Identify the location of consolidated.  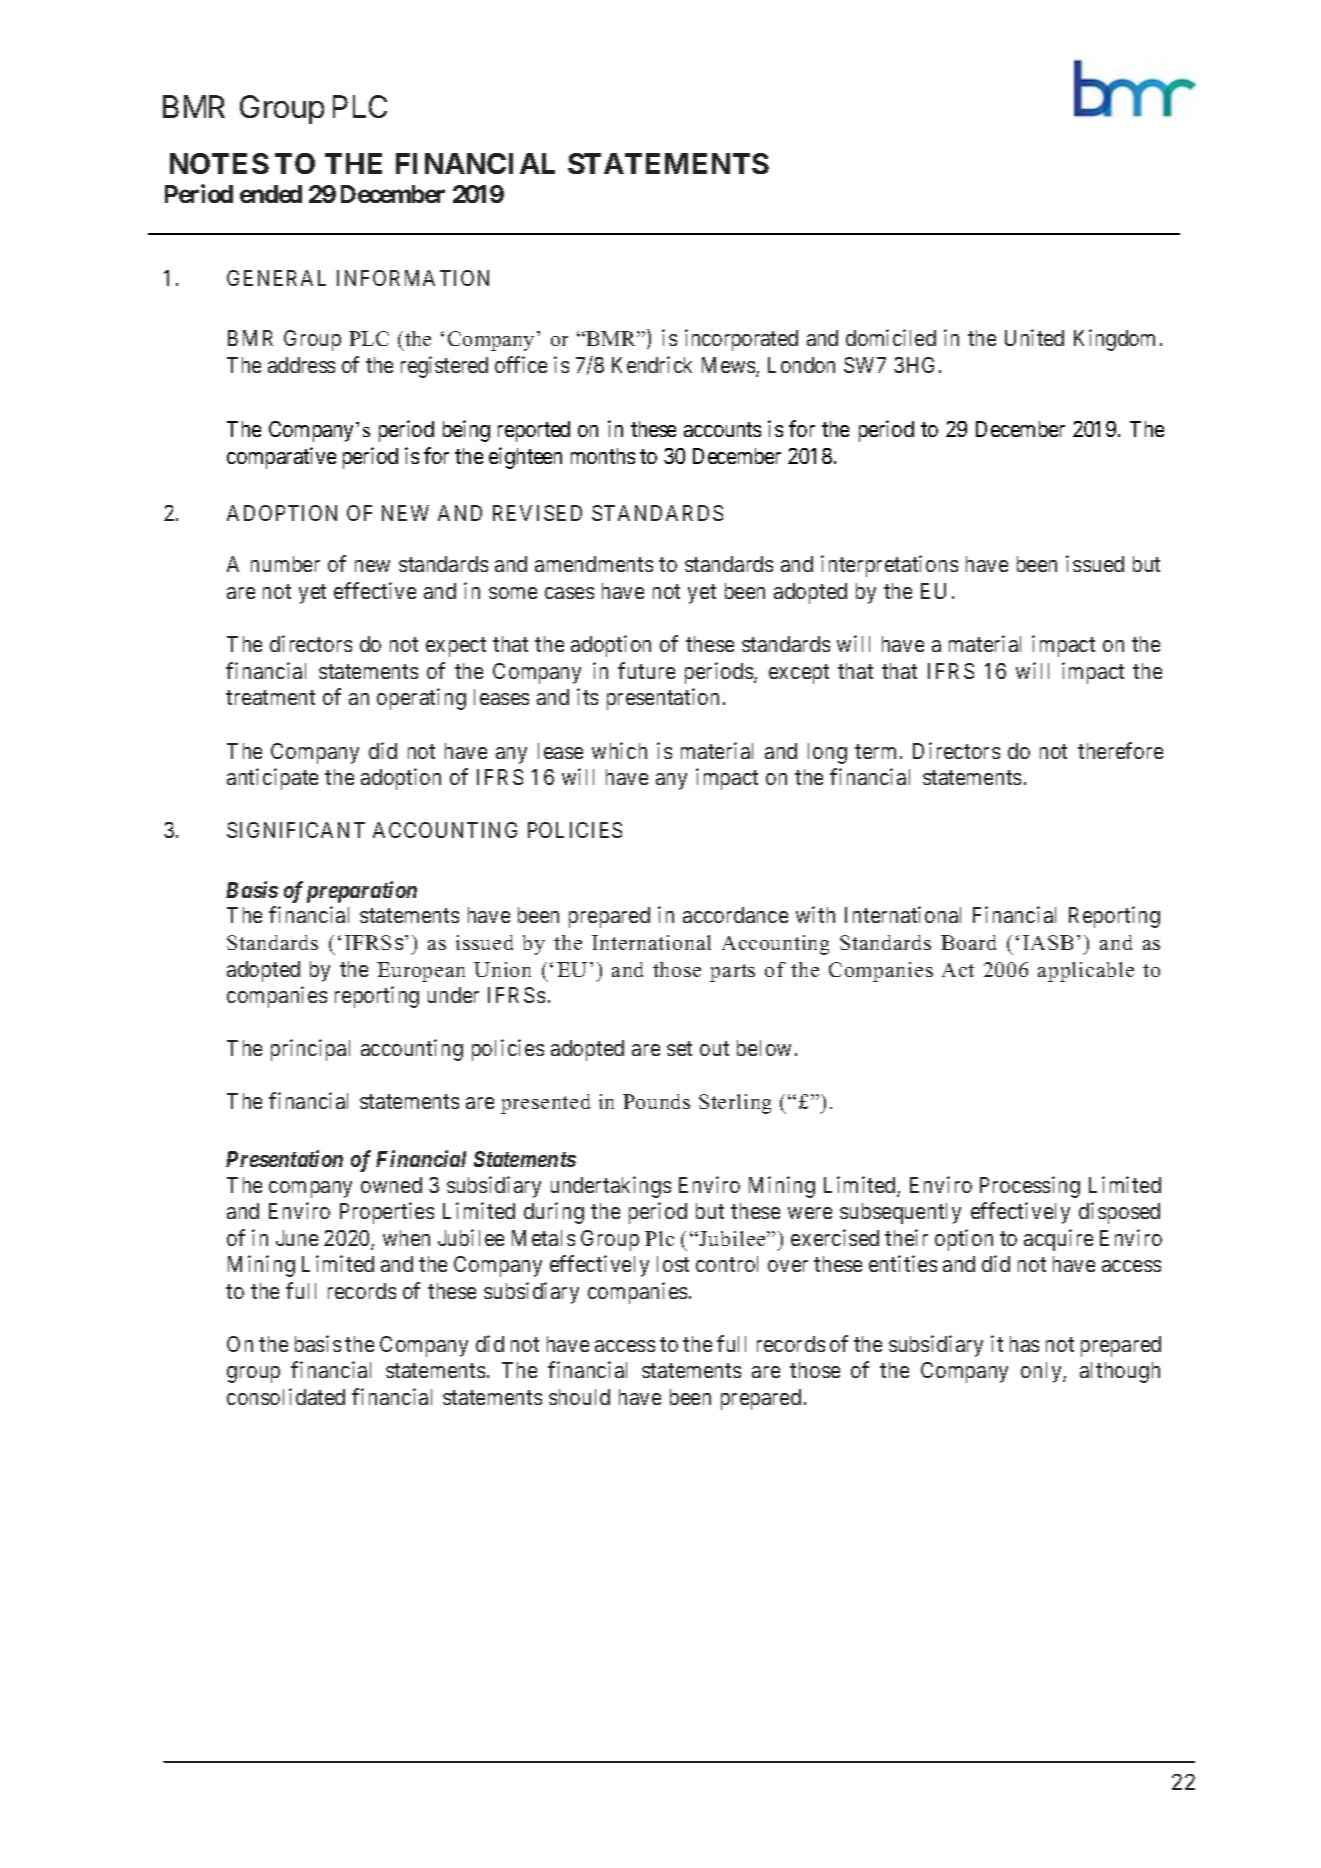
(286, 1396).
